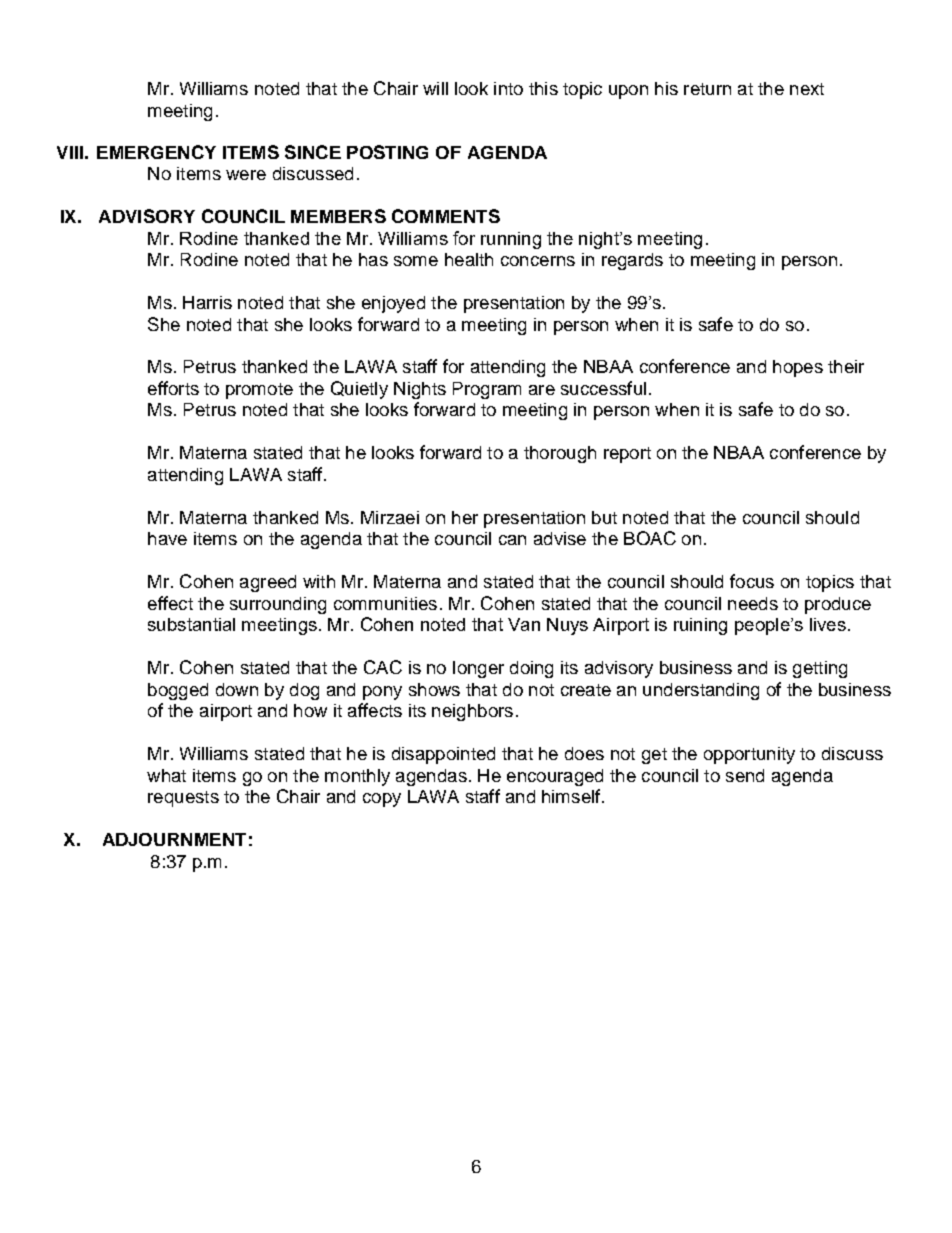 Image resolution: width=952 pixels, height=1233 pixels. What do you see at coordinates (173, 388) in the screenshot?
I see `efforts` at bounding box center [173, 388].
